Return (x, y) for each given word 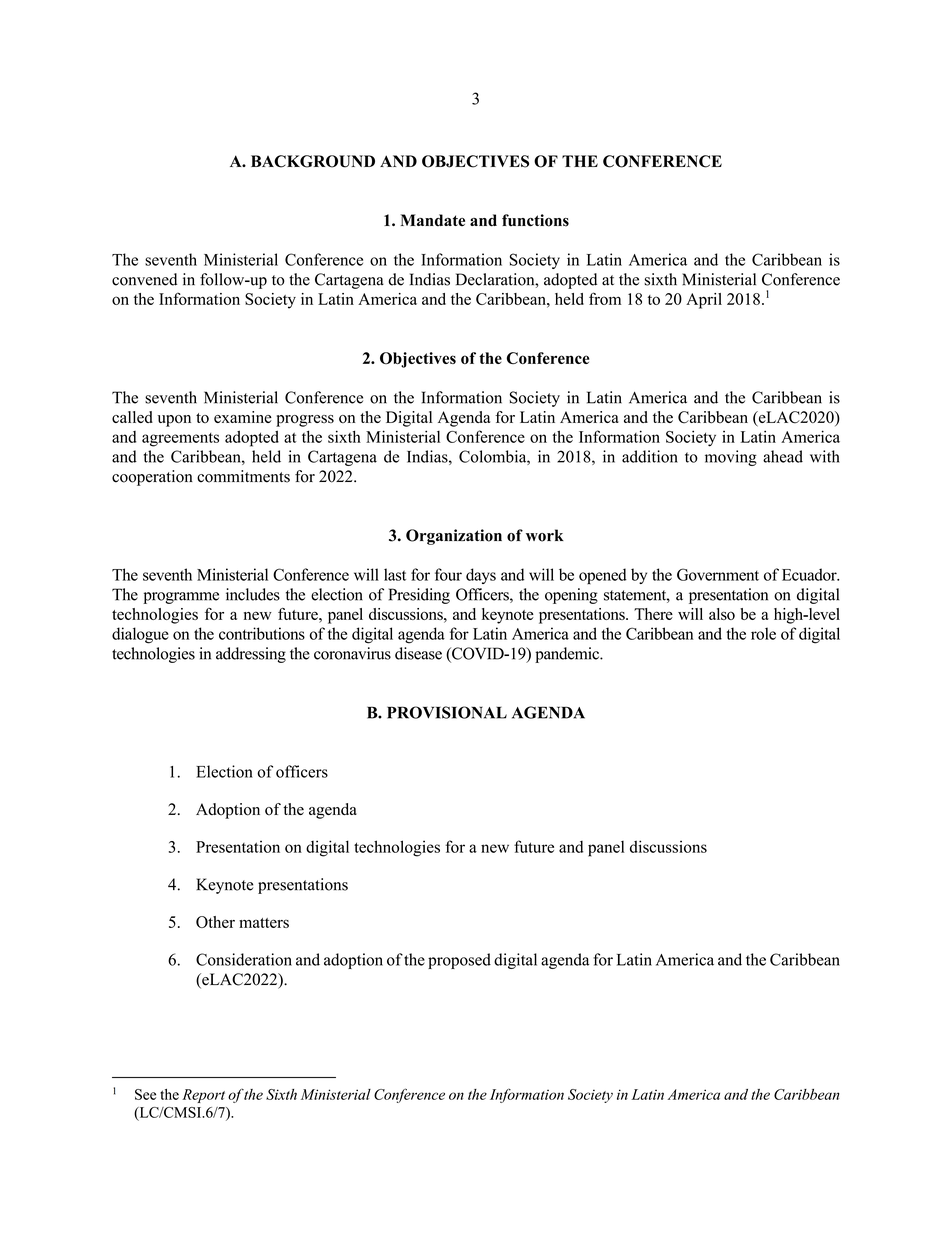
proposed (459, 961)
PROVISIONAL (447, 712)
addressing (251, 655)
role (763, 633)
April (704, 301)
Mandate (433, 220)
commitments (243, 476)
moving (731, 458)
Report (203, 1096)
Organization (454, 537)
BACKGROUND (313, 161)
